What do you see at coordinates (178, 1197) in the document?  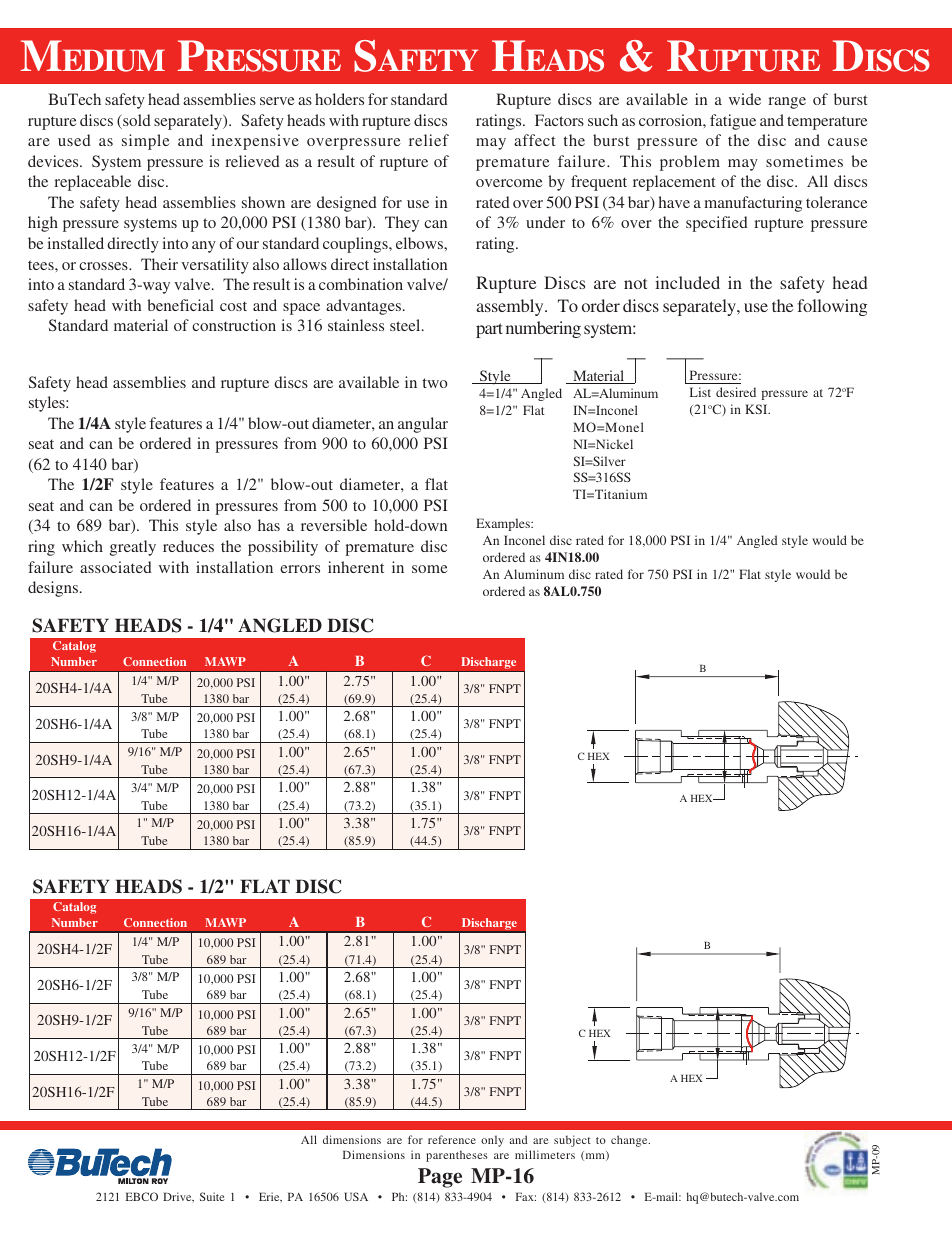 I see `Drive` at bounding box center [178, 1197].
